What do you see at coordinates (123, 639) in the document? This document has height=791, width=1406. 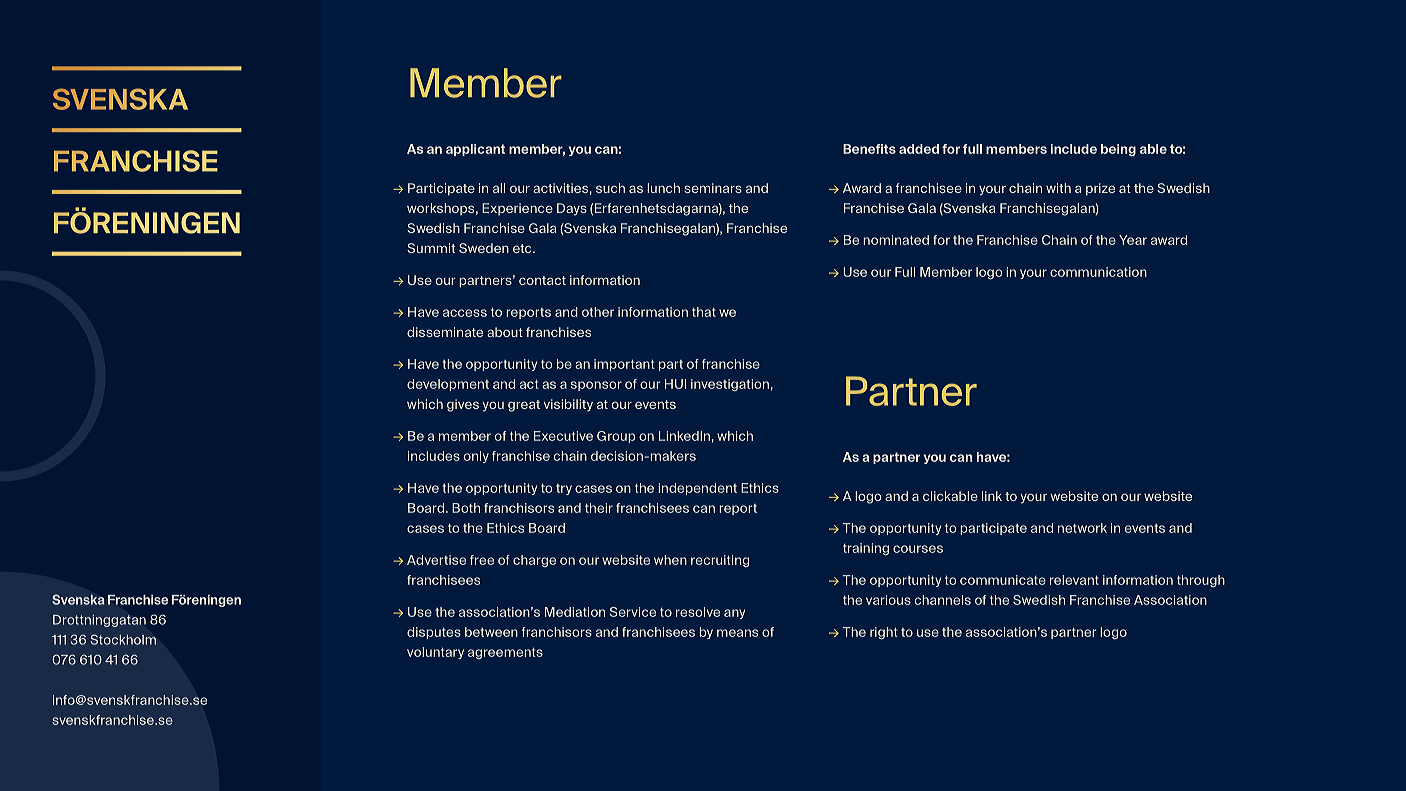 I see `Stockholm` at bounding box center [123, 639].
